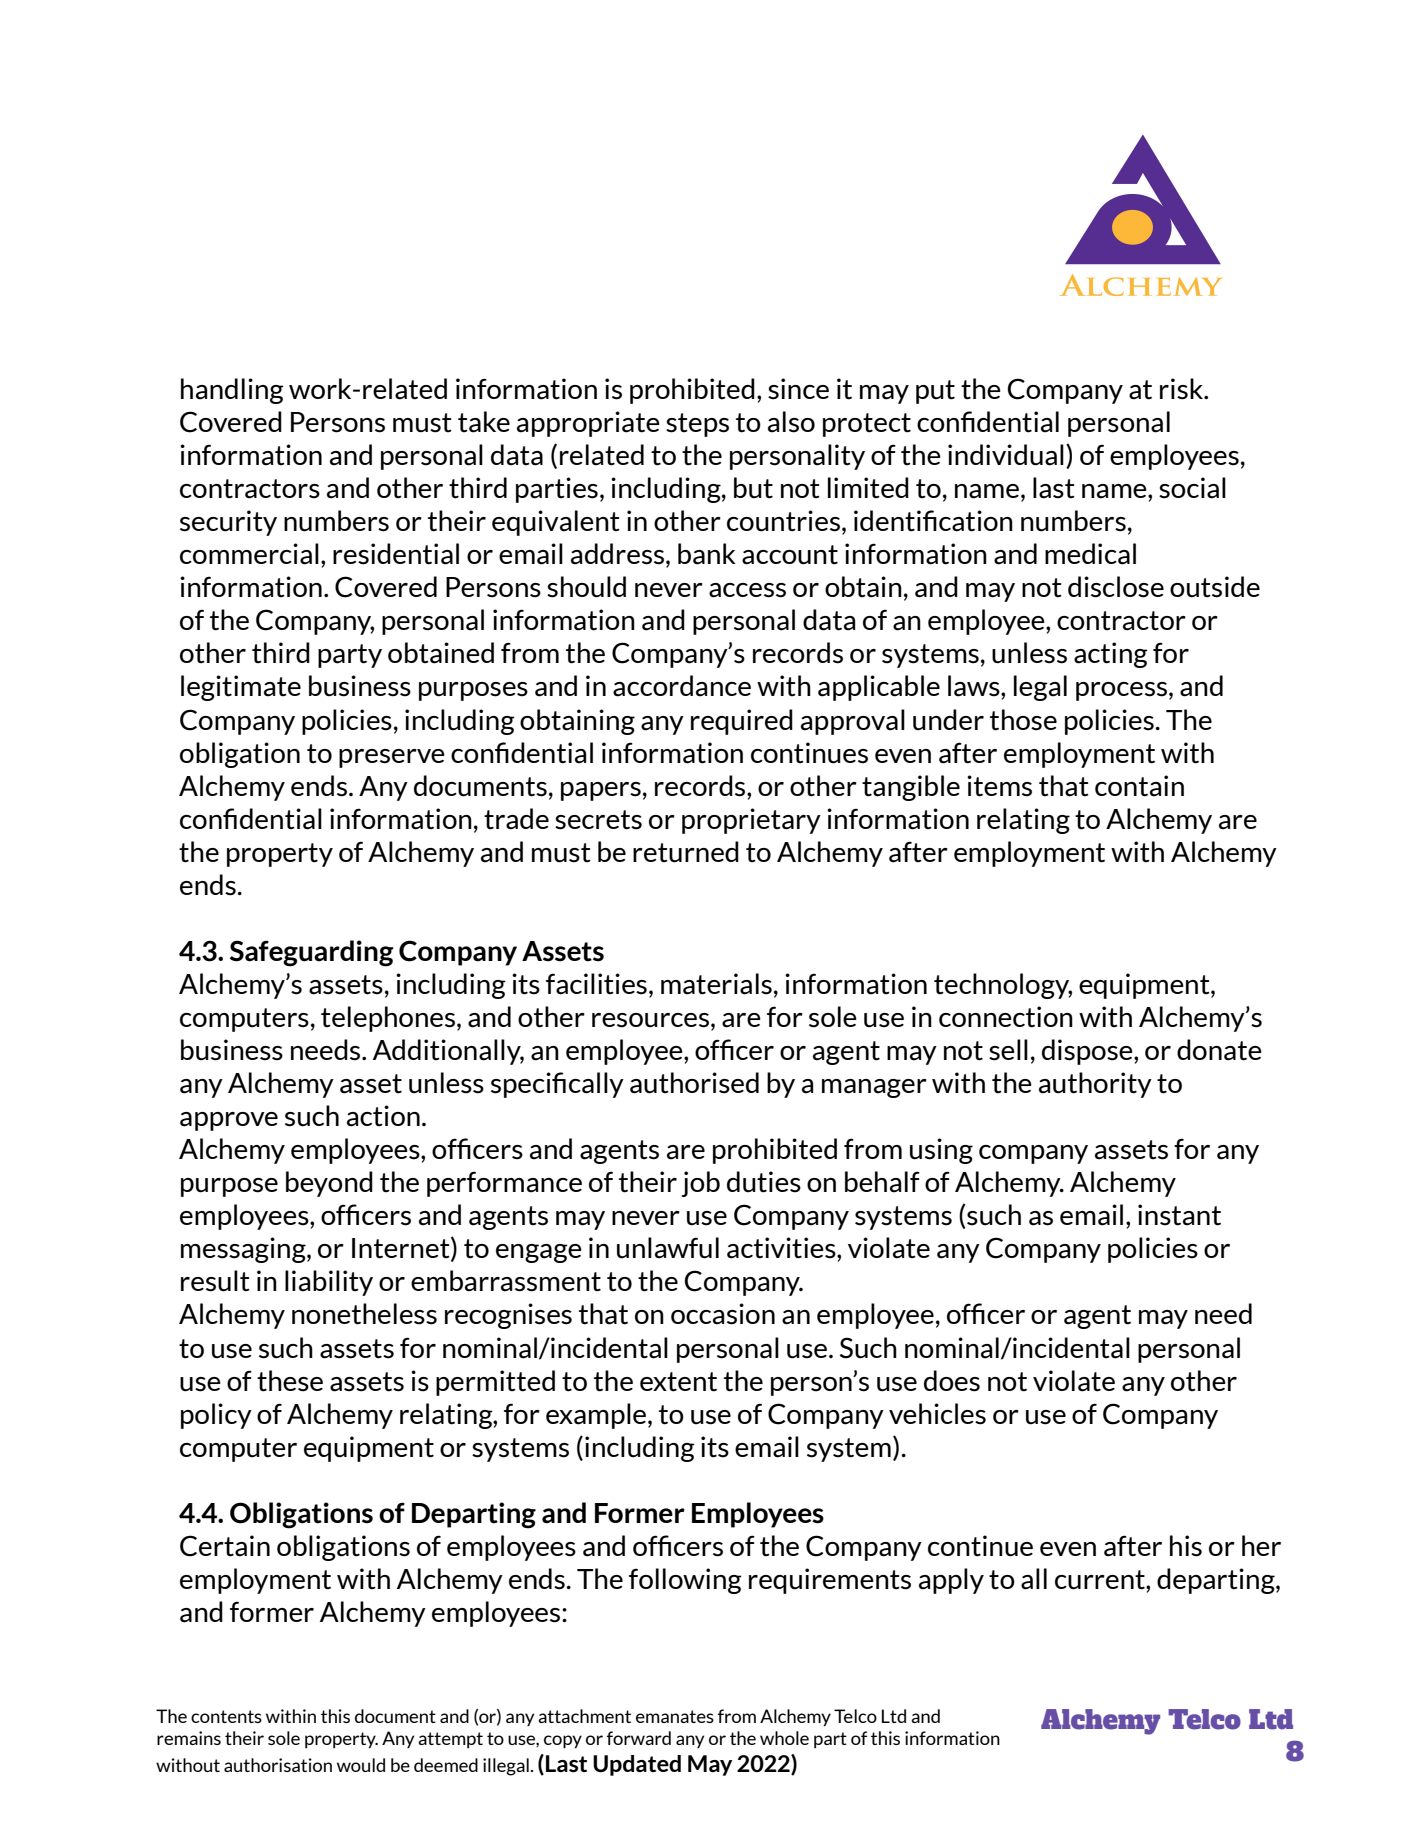 Image resolution: width=1420 pixels, height=1837 pixels. I want to click on instant, so click(1179, 1215).
